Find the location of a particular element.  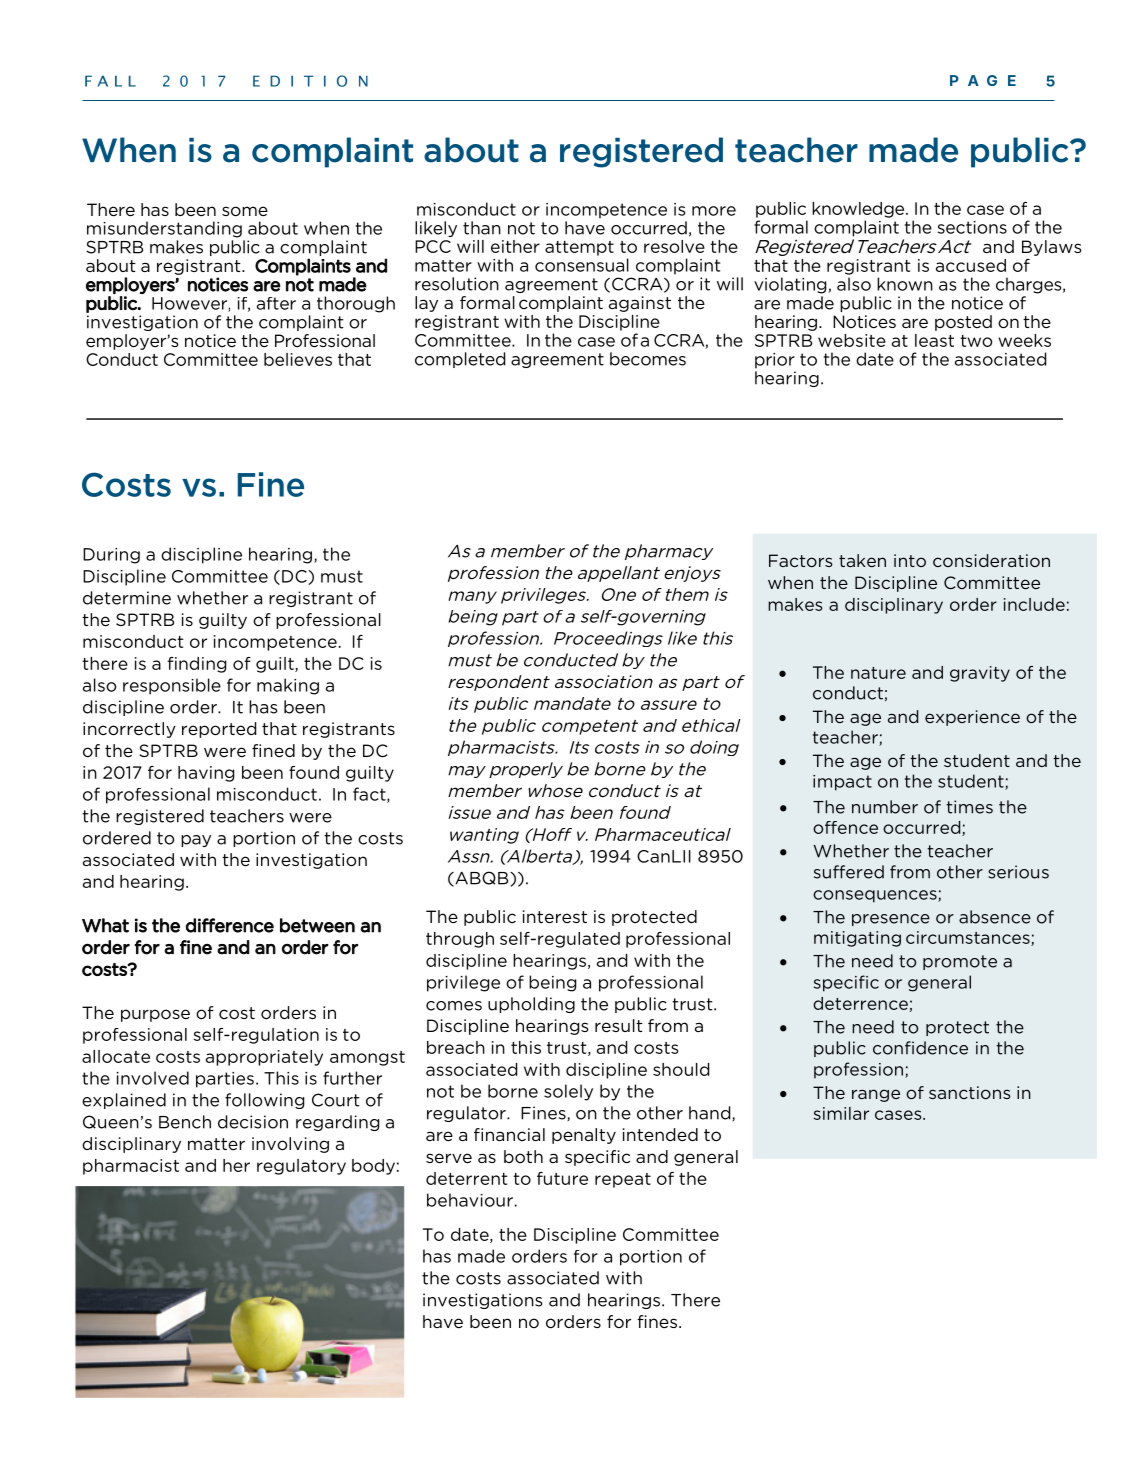

making is located at coordinates (288, 686).
